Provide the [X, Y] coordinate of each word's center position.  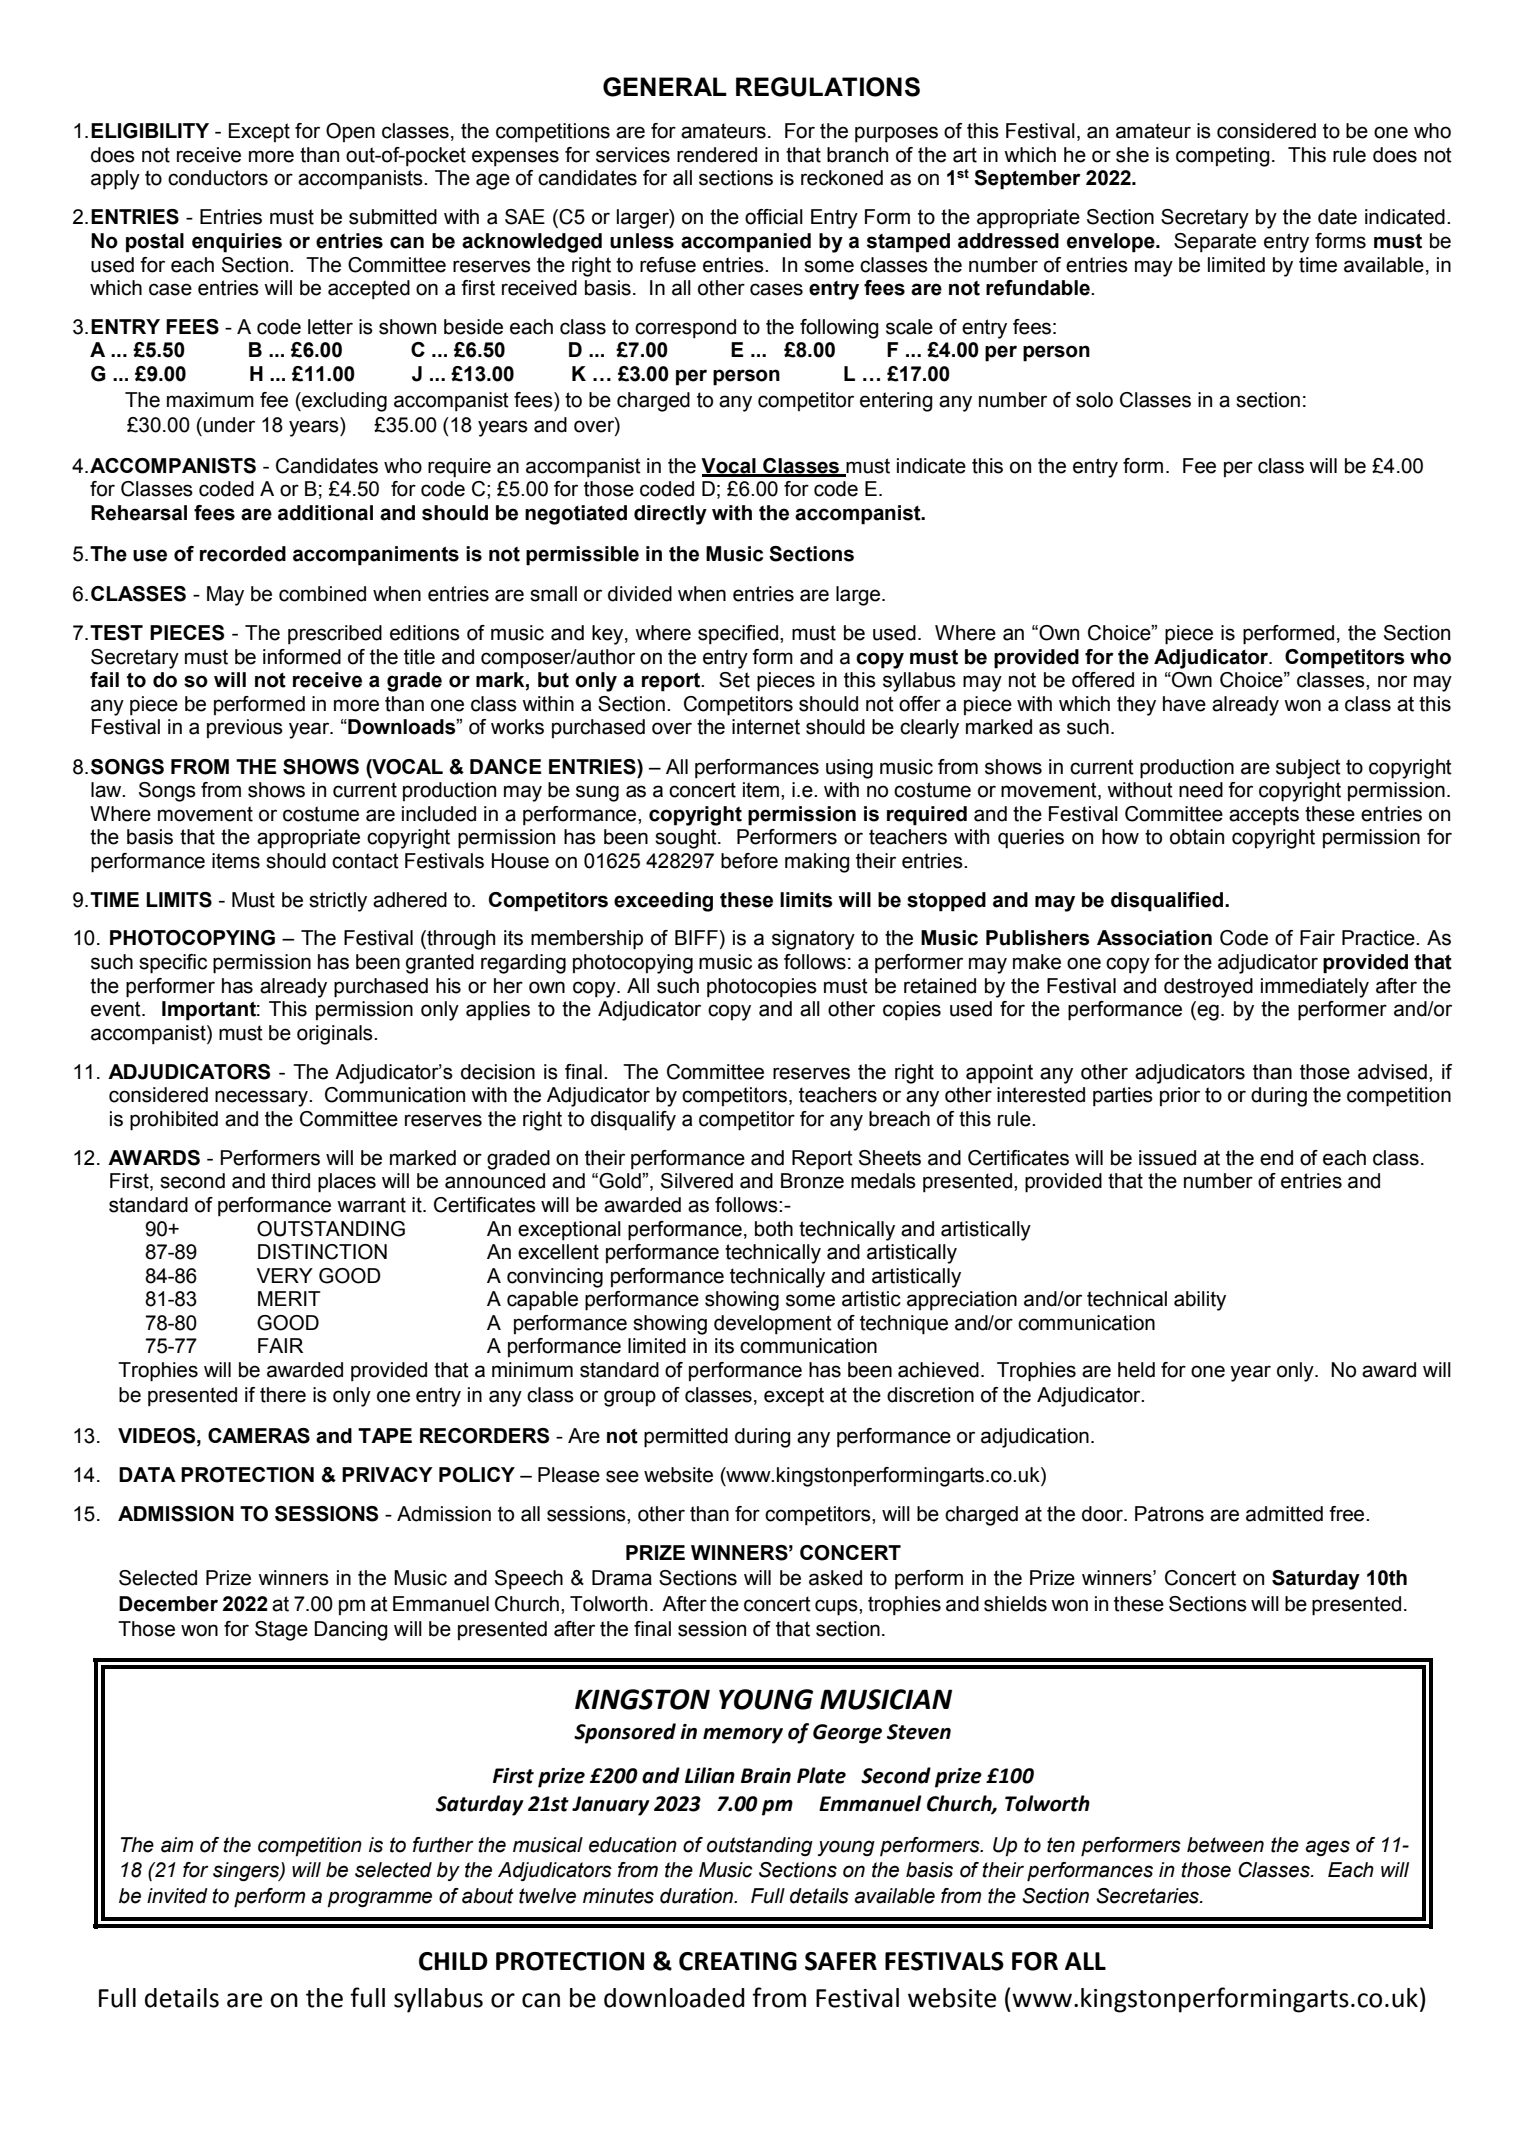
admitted [1284, 1514]
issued [1167, 1158]
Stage [281, 1631]
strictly [338, 902]
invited [177, 1896]
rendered [717, 155]
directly [670, 515]
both [774, 1229]
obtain [1197, 837]
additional [325, 513]
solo [1094, 400]
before [749, 861]
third [290, 1181]
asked [835, 1578]
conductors [218, 178]
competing [1223, 157]
